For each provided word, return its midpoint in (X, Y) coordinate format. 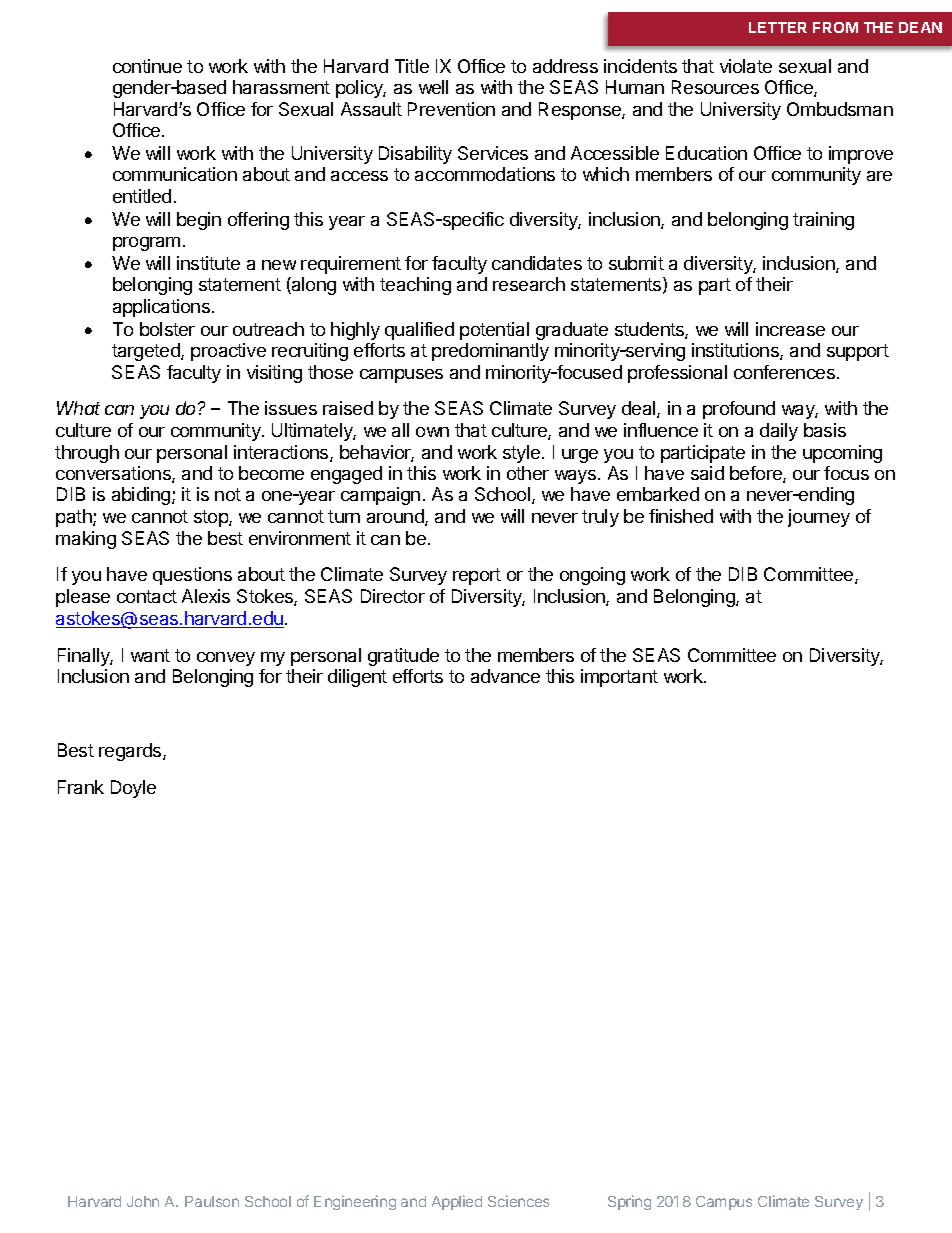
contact (147, 596)
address (565, 66)
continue (147, 66)
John (143, 1201)
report (477, 576)
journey (819, 518)
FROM (835, 27)
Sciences (518, 1201)
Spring (629, 1202)
